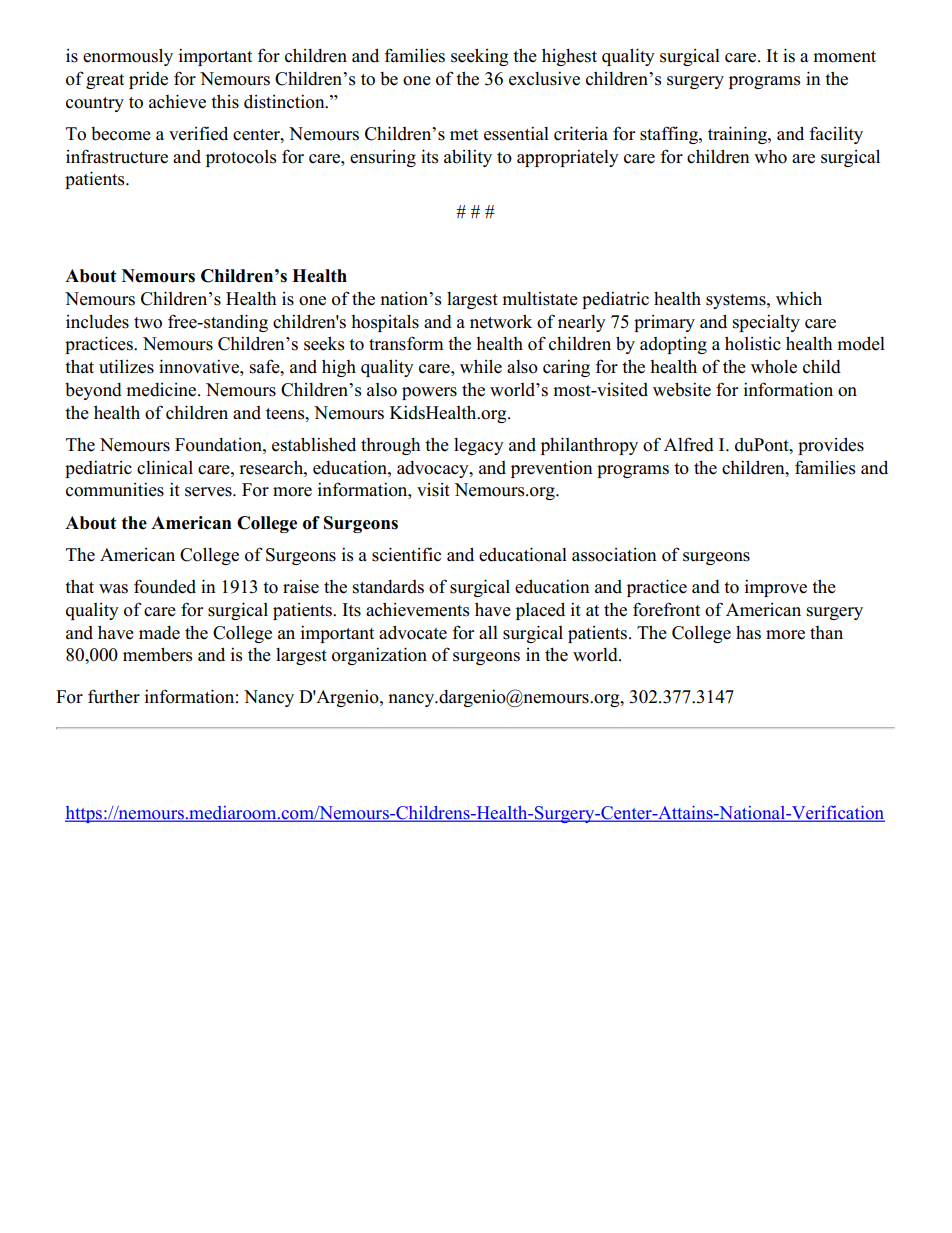 This screenshot has width=952, height=1233. Describe the element at coordinates (488, 632) in the screenshot. I see `all` at that location.
